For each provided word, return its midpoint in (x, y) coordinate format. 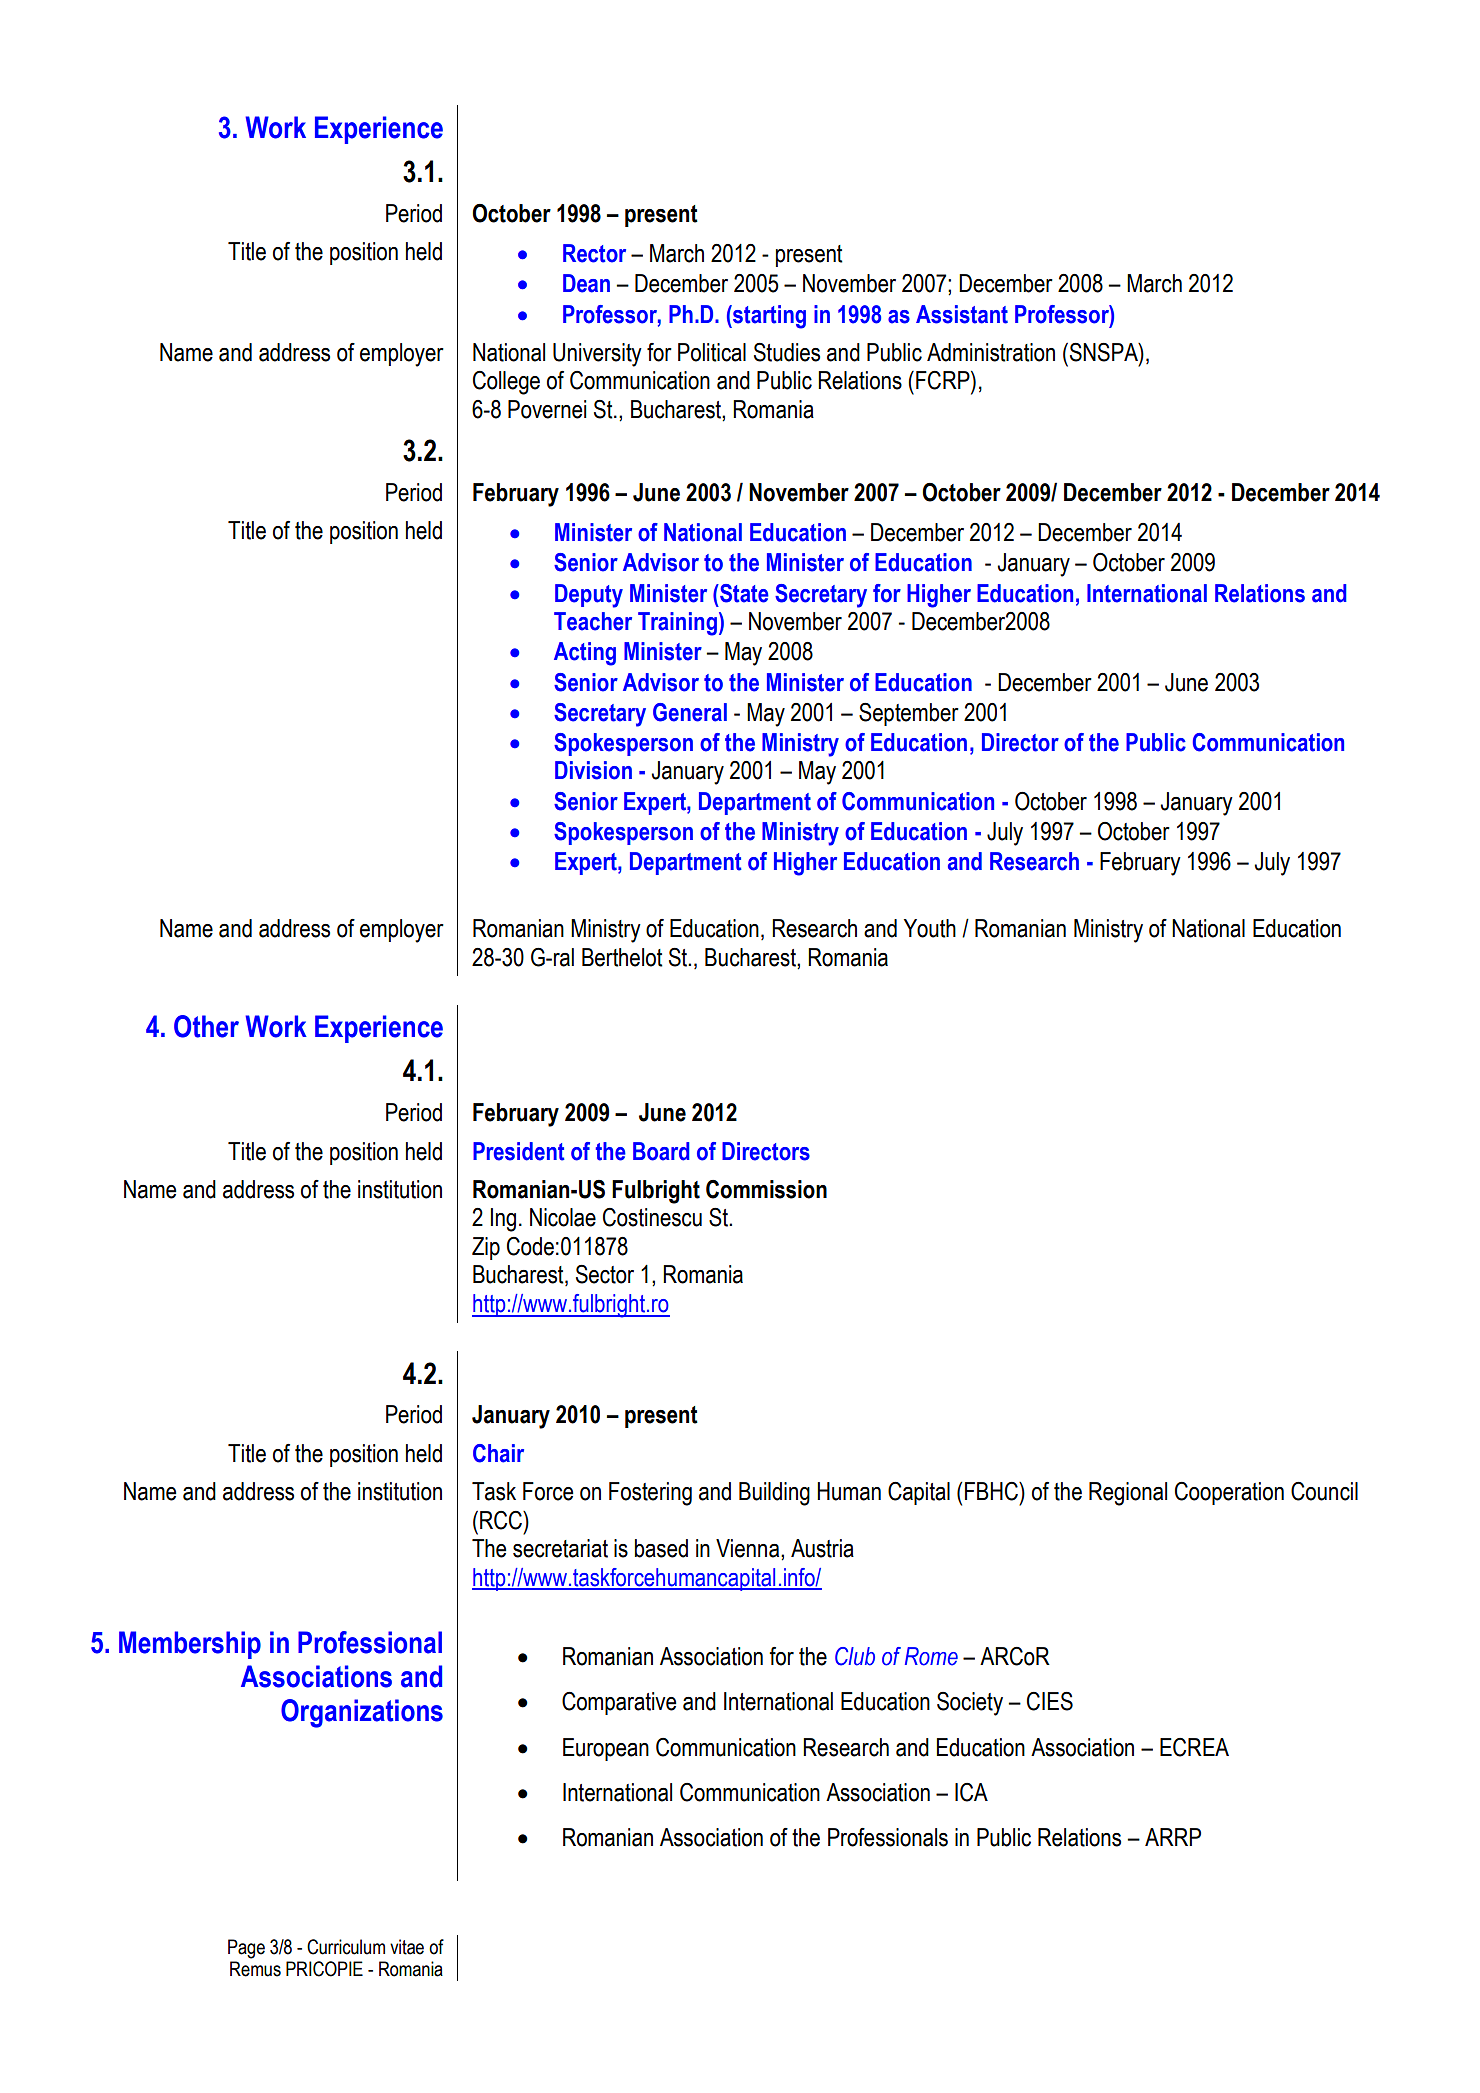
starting (768, 317)
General (690, 712)
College (506, 383)
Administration (991, 352)
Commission (766, 1189)
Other (206, 1026)
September (909, 714)
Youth (930, 928)
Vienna (749, 1548)
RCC (502, 1520)
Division (593, 770)
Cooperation (1229, 1493)
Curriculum (346, 1947)
